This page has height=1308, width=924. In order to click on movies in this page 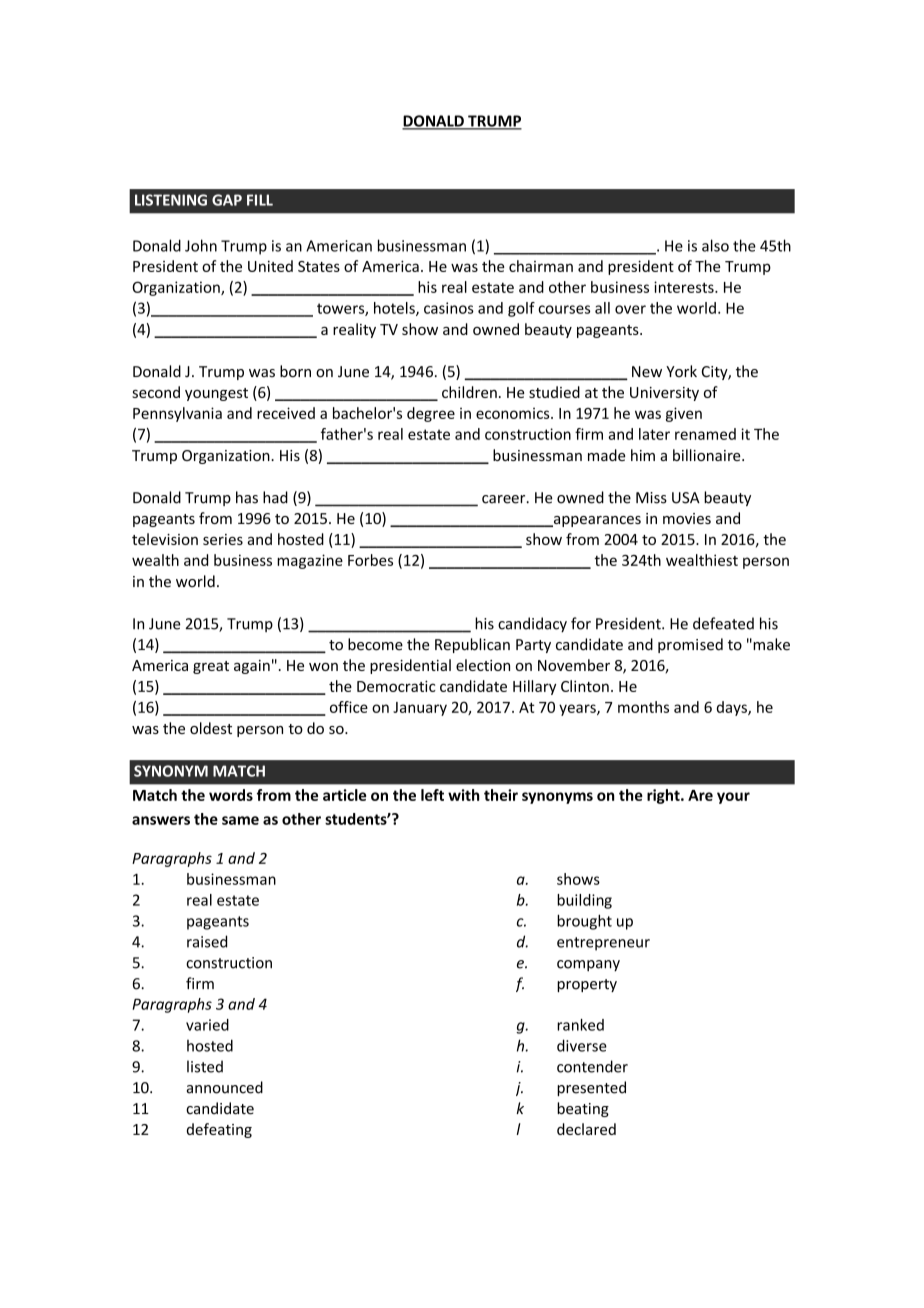, I will do `click(687, 518)`.
